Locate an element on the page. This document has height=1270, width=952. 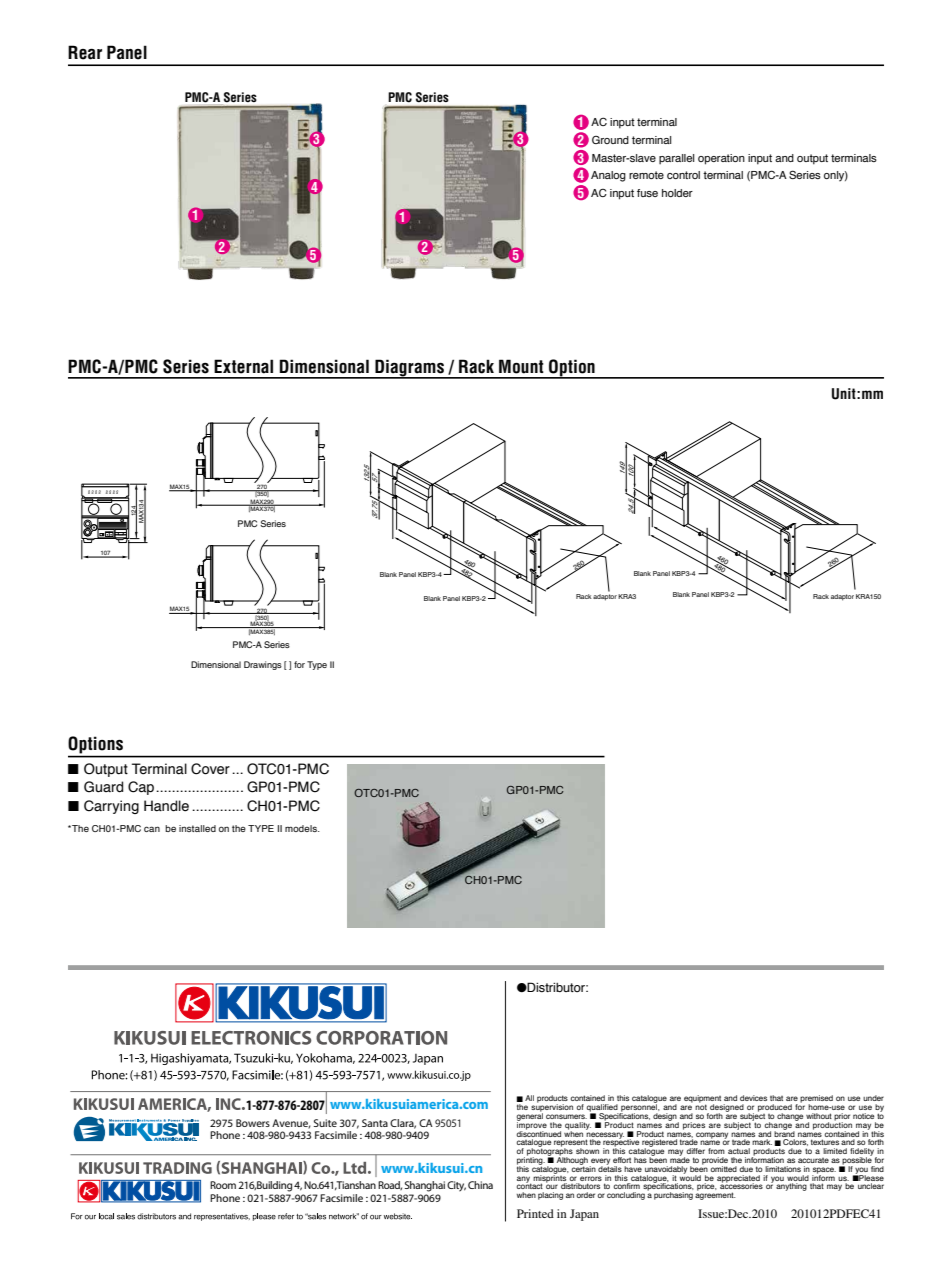
External is located at coordinates (243, 366).
